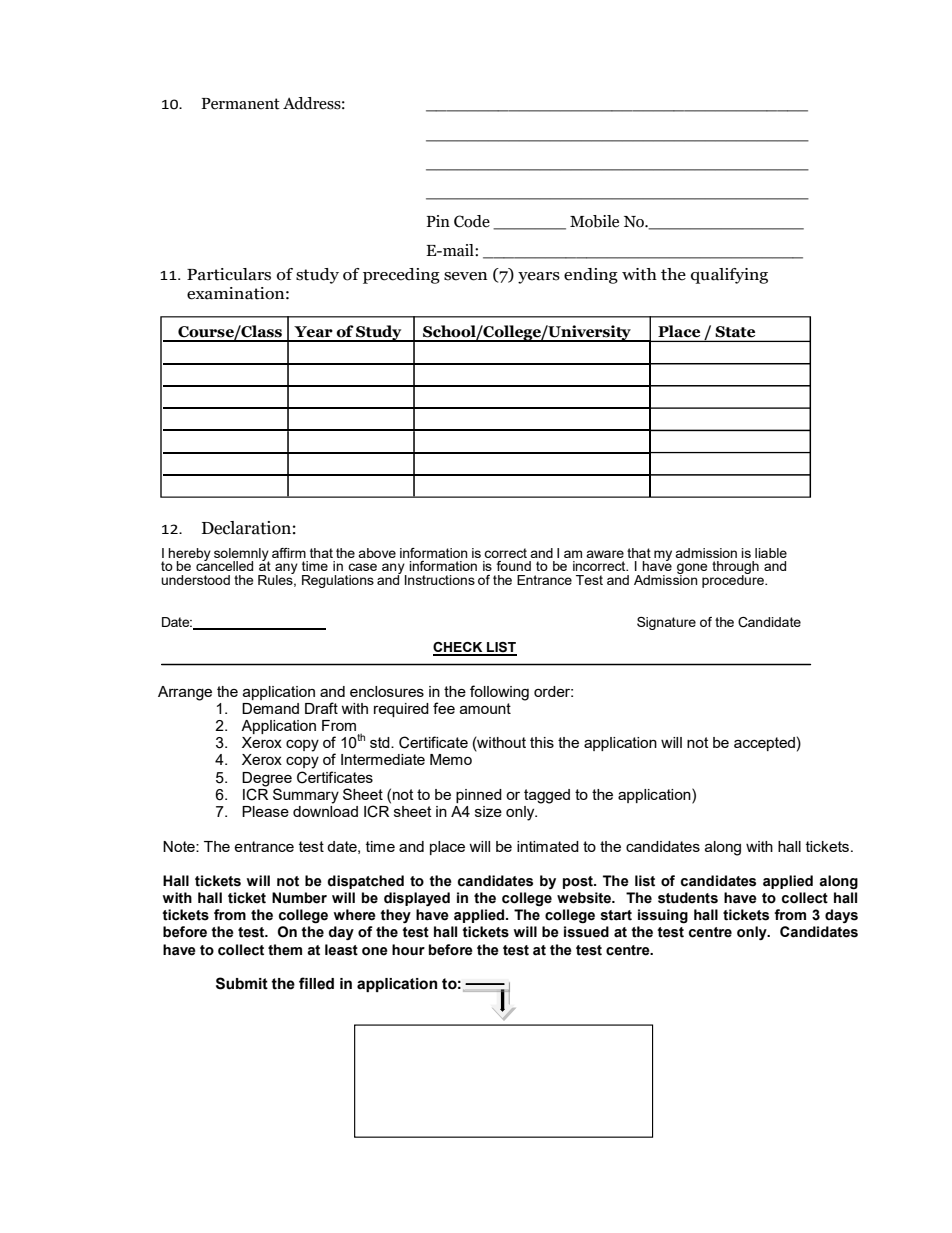  What do you see at coordinates (229, 274) in the page?
I see `Particulars` at bounding box center [229, 274].
